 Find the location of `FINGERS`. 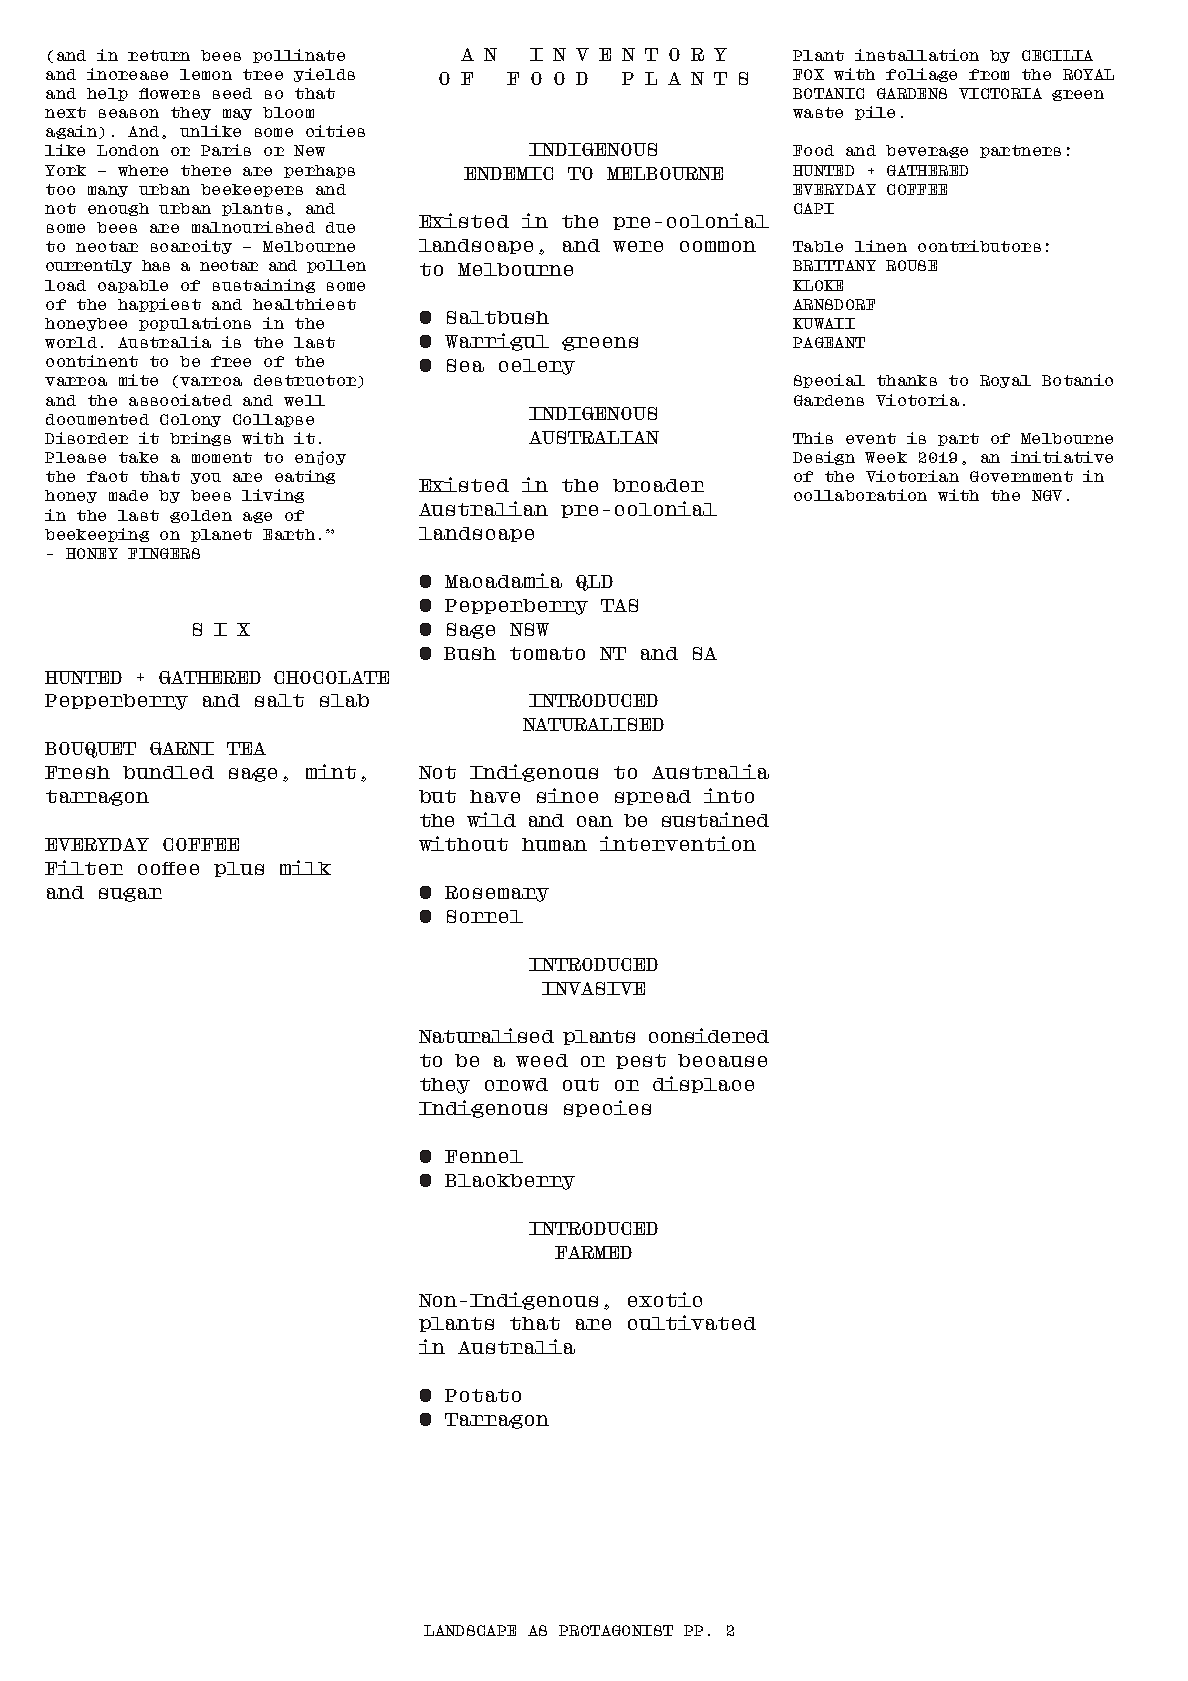

FINGERS is located at coordinates (164, 553).
